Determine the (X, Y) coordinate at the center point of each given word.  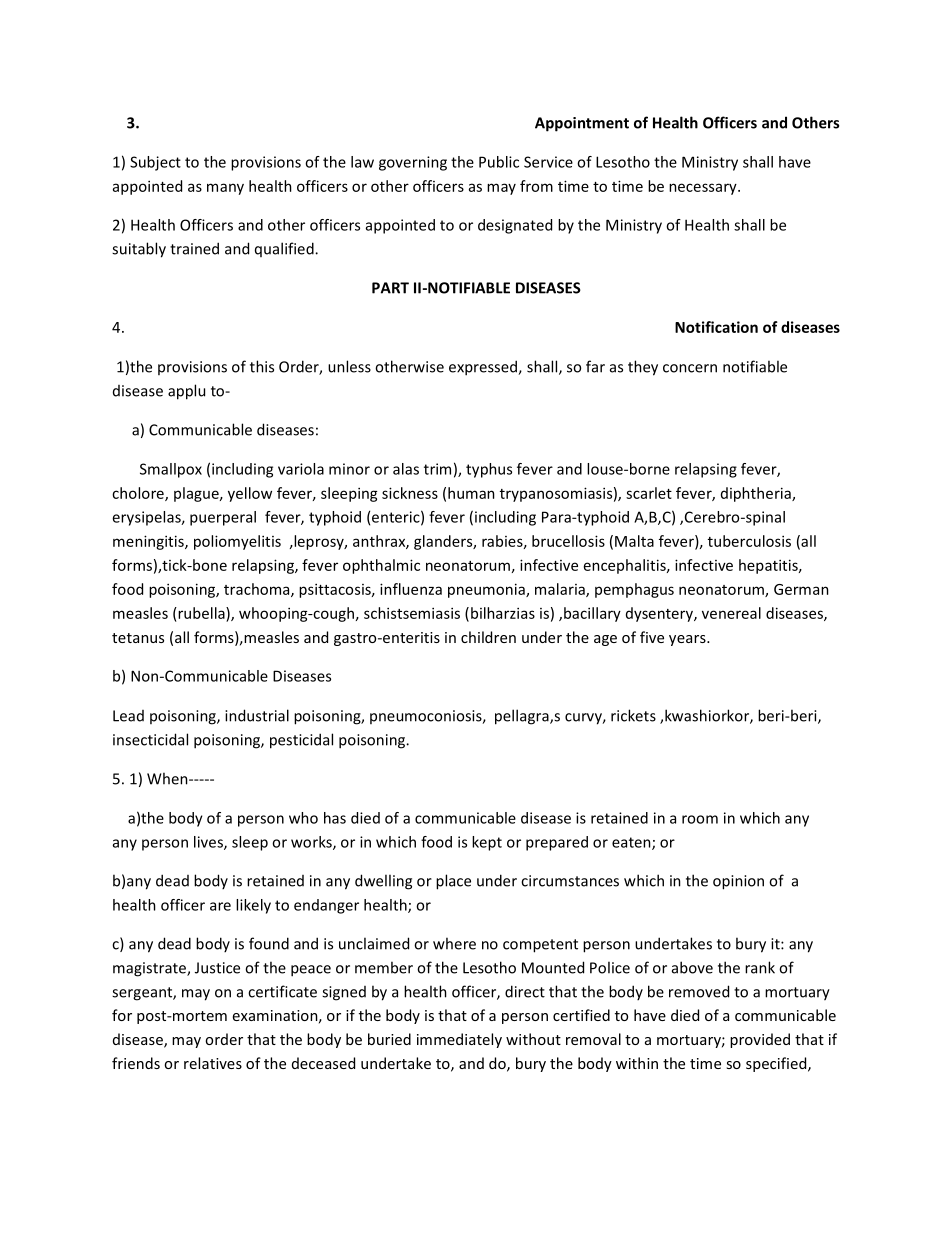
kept (487, 843)
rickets (633, 715)
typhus (489, 470)
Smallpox (171, 470)
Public (499, 162)
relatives (213, 1063)
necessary (704, 189)
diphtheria (757, 494)
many (225, 189)
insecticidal (150, 739)
